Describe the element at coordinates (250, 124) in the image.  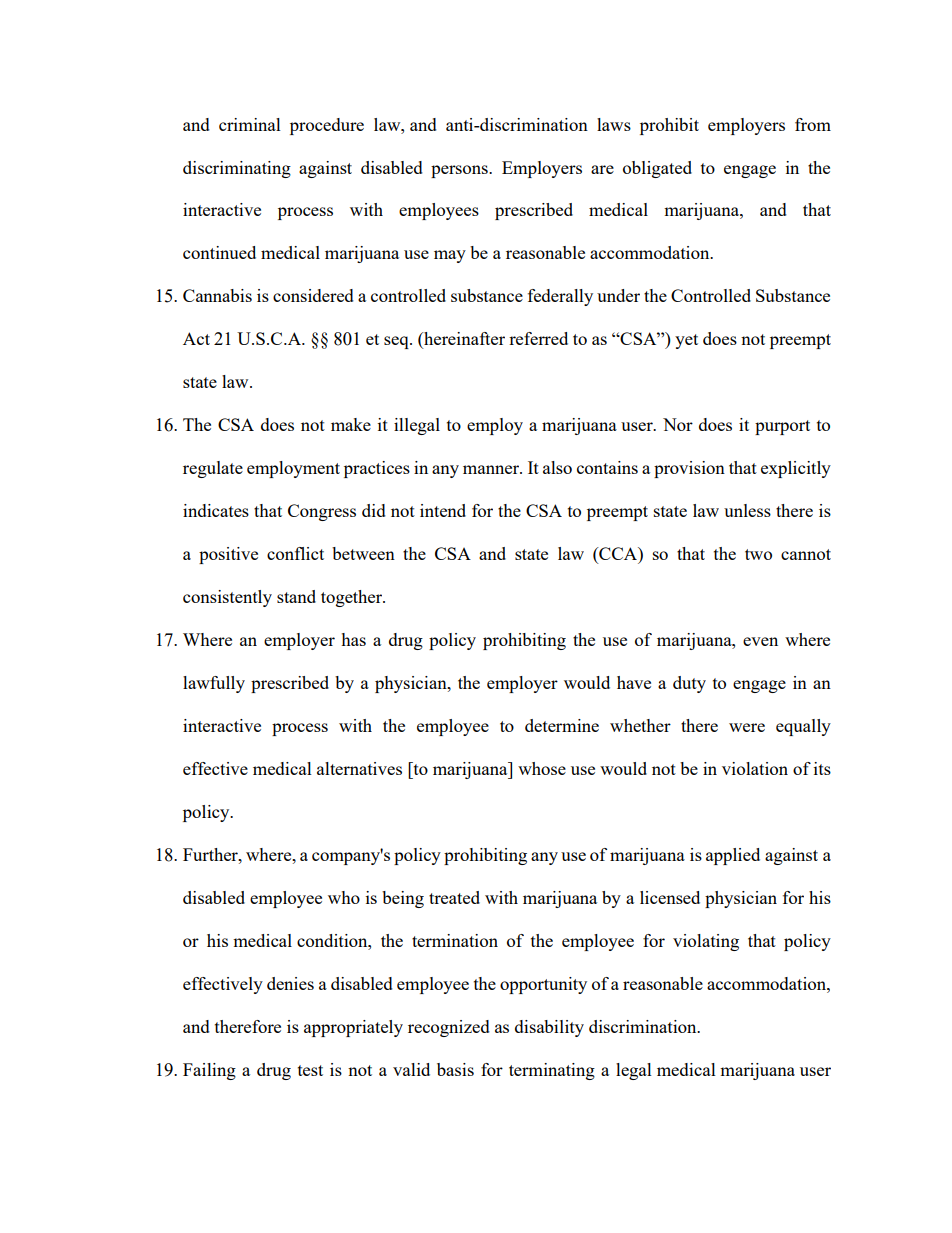
I see `criminal` at that location.
